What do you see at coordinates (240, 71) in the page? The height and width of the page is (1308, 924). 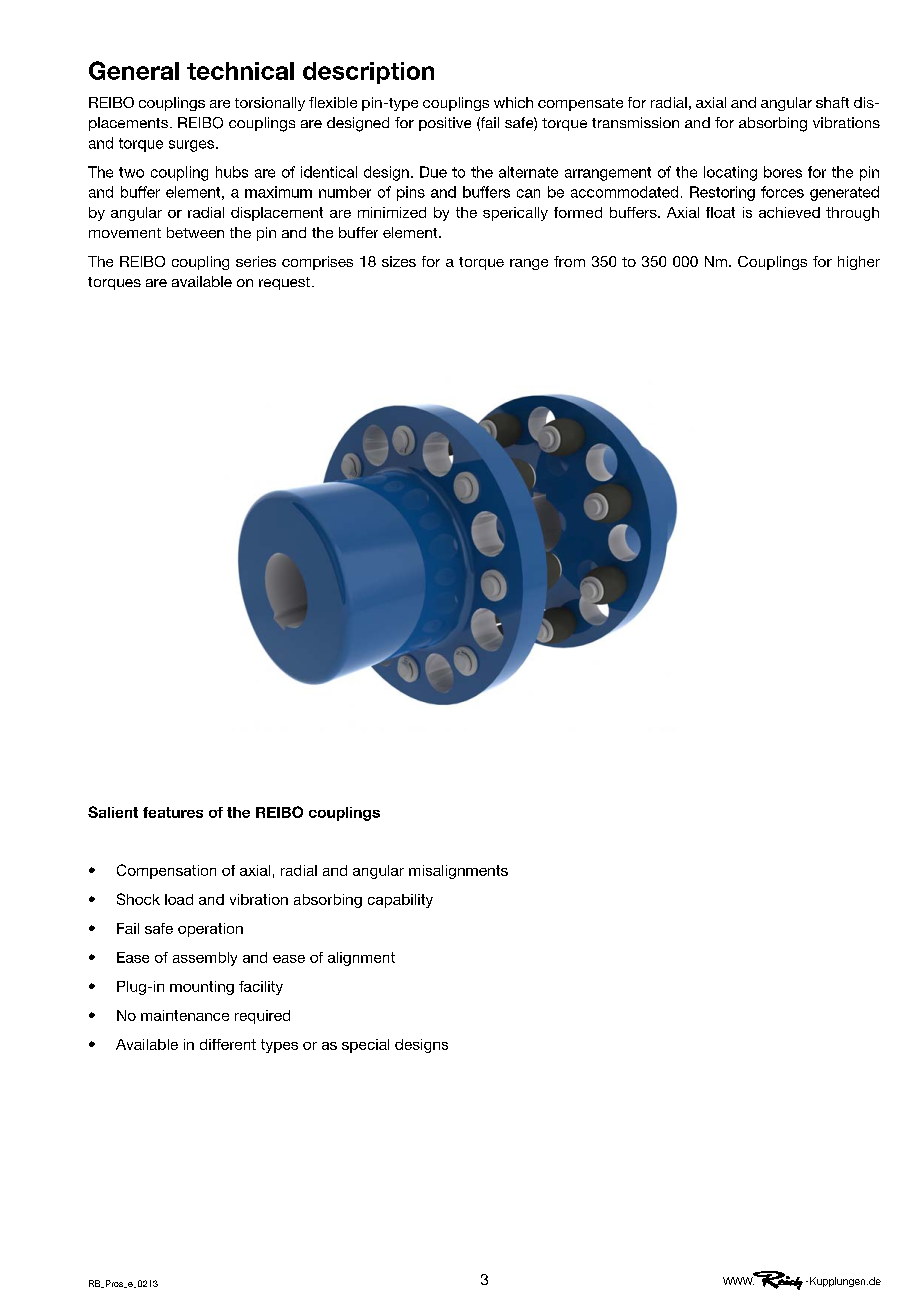 I see `technical` at bounding box center [240, 71].
